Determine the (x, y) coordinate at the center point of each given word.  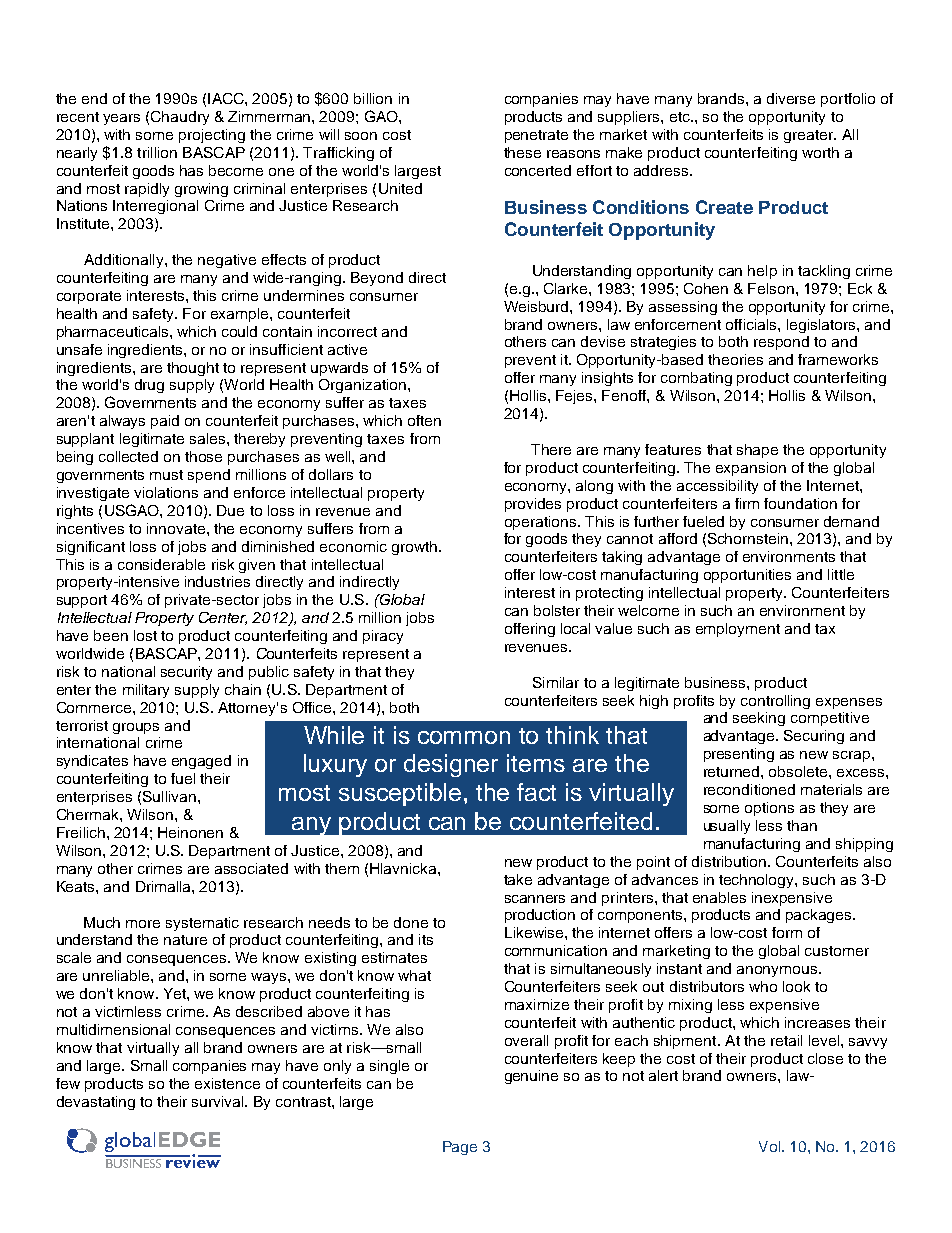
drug (149, 386)
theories (735, 359)
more (143, 924)
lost (145, 635)
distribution (729, 861)
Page (460, 1148)
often (424, 420)
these (522, 152)
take (518, 879)
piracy (383, 637)
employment (738, 630)
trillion (157, 152)
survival (219, 1101)
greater (810, 136)
